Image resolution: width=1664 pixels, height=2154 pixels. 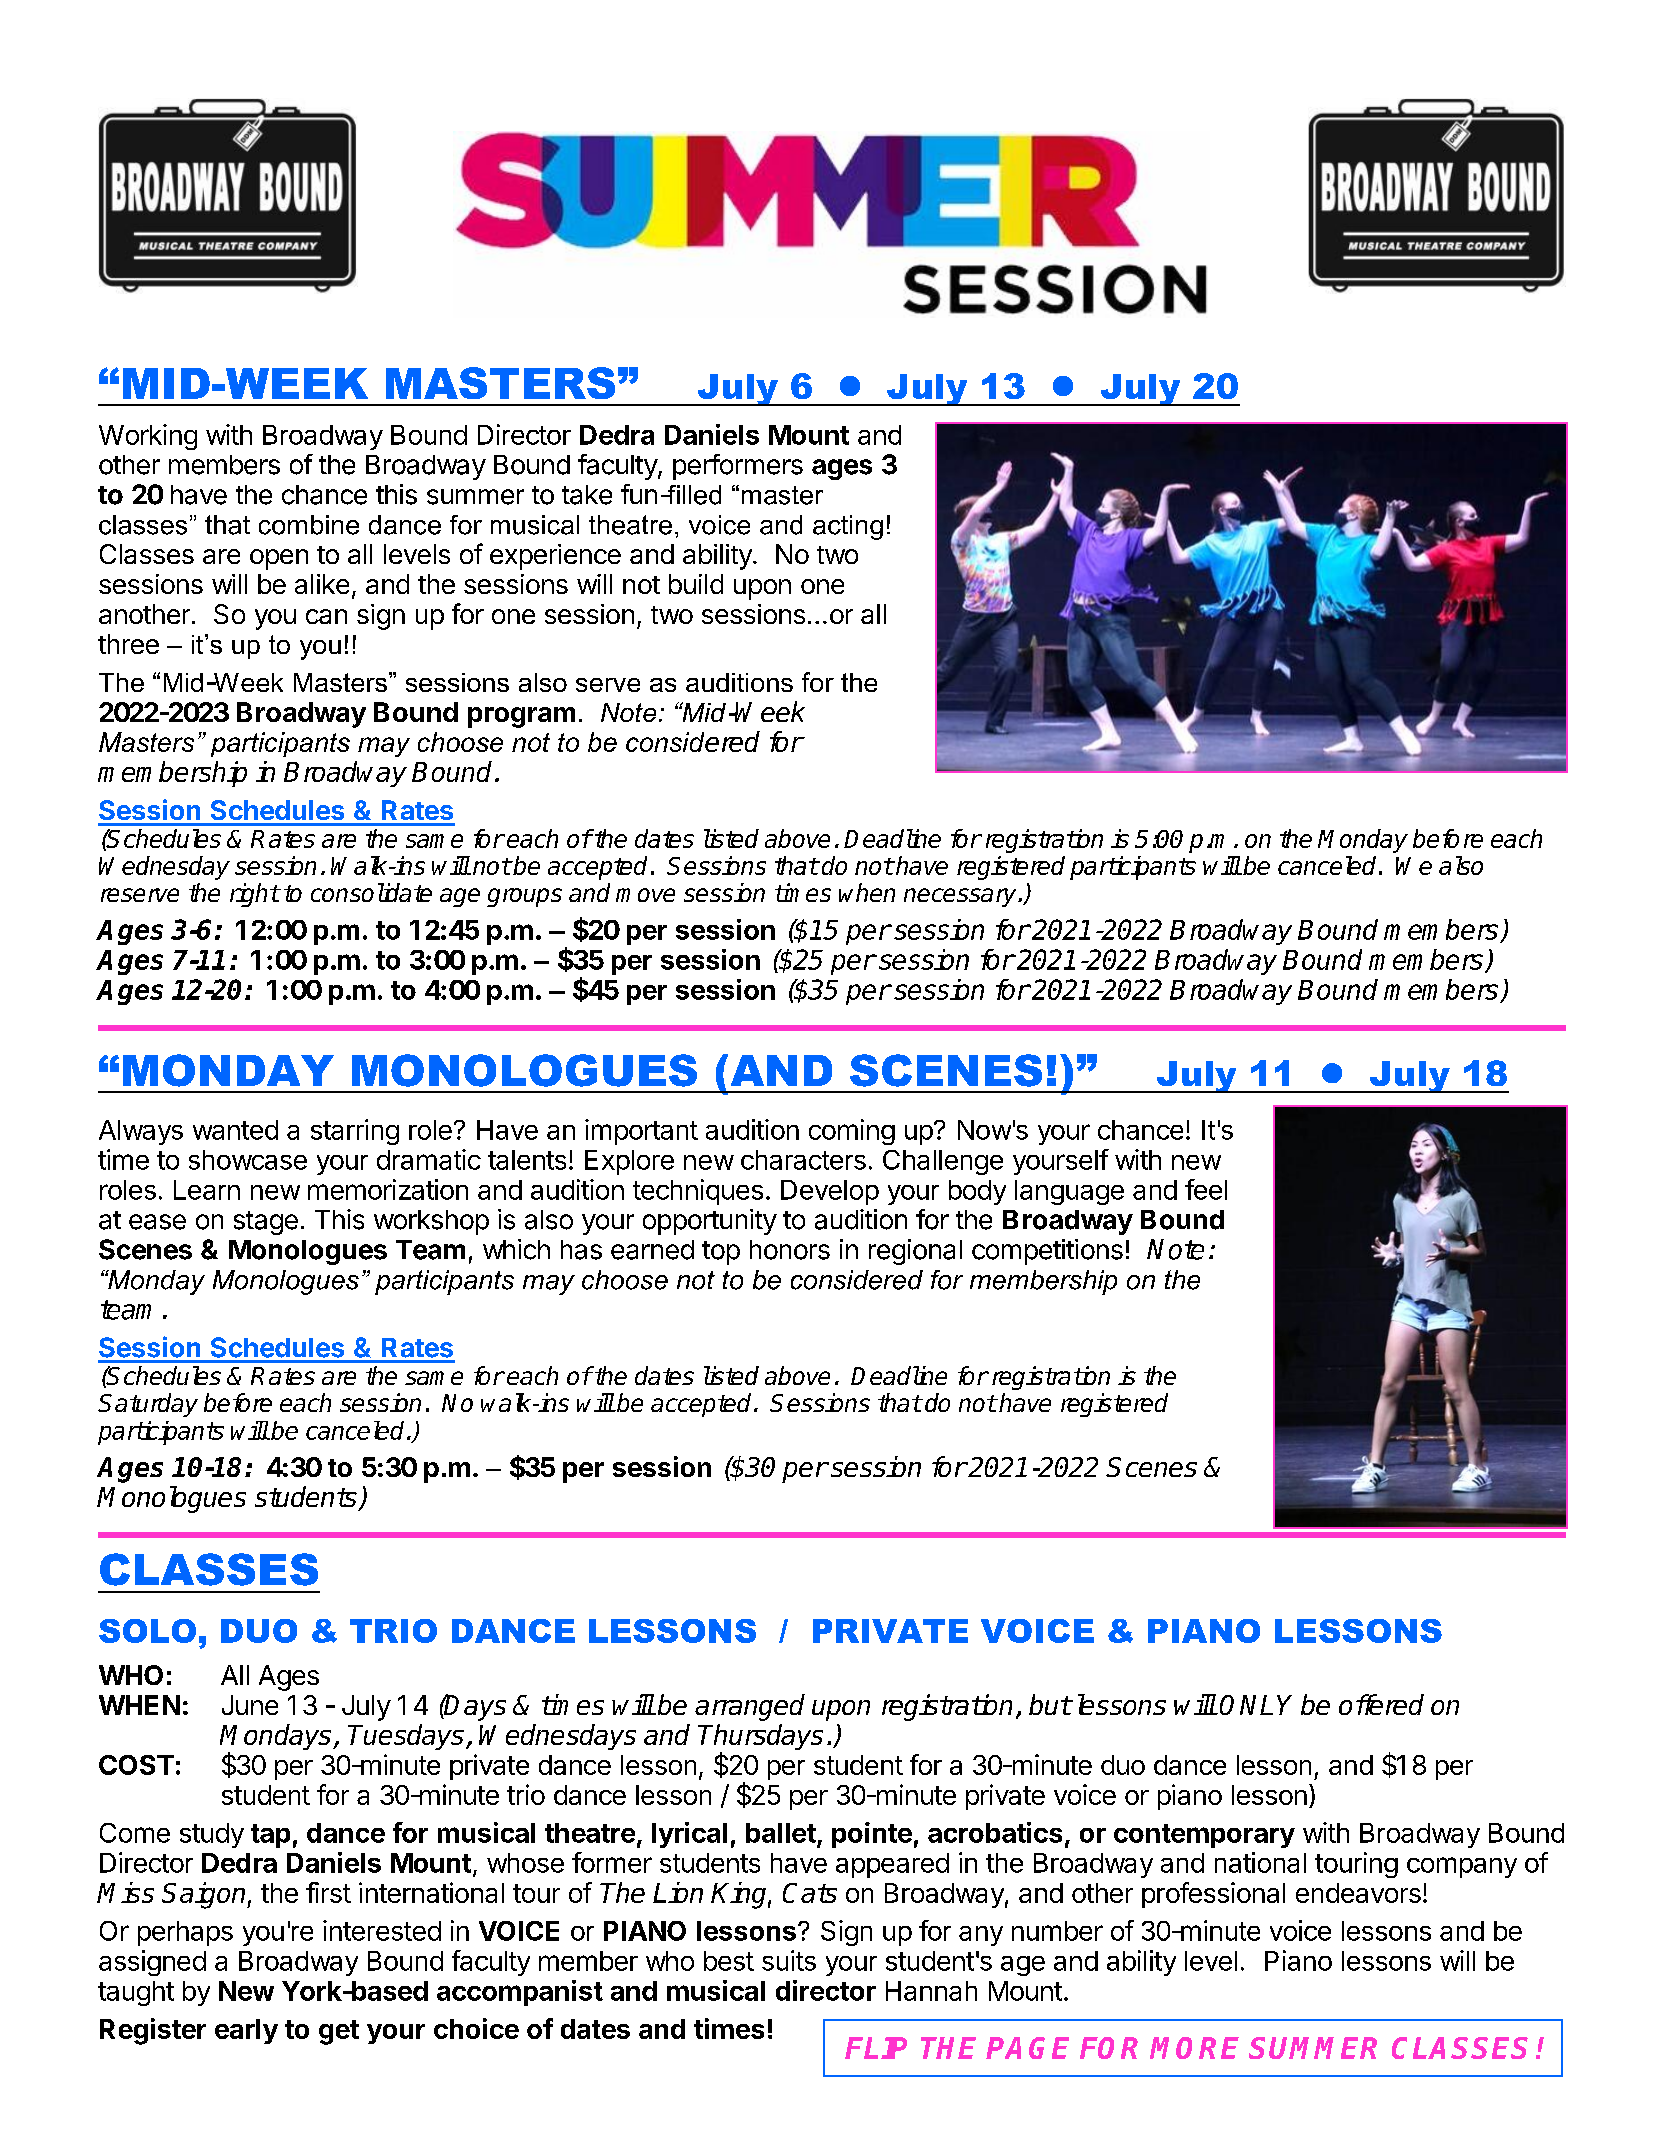 What do you see at coordinates (848, 527) in the screenshot?
I see `acting` at bounding box center [848, 527].
